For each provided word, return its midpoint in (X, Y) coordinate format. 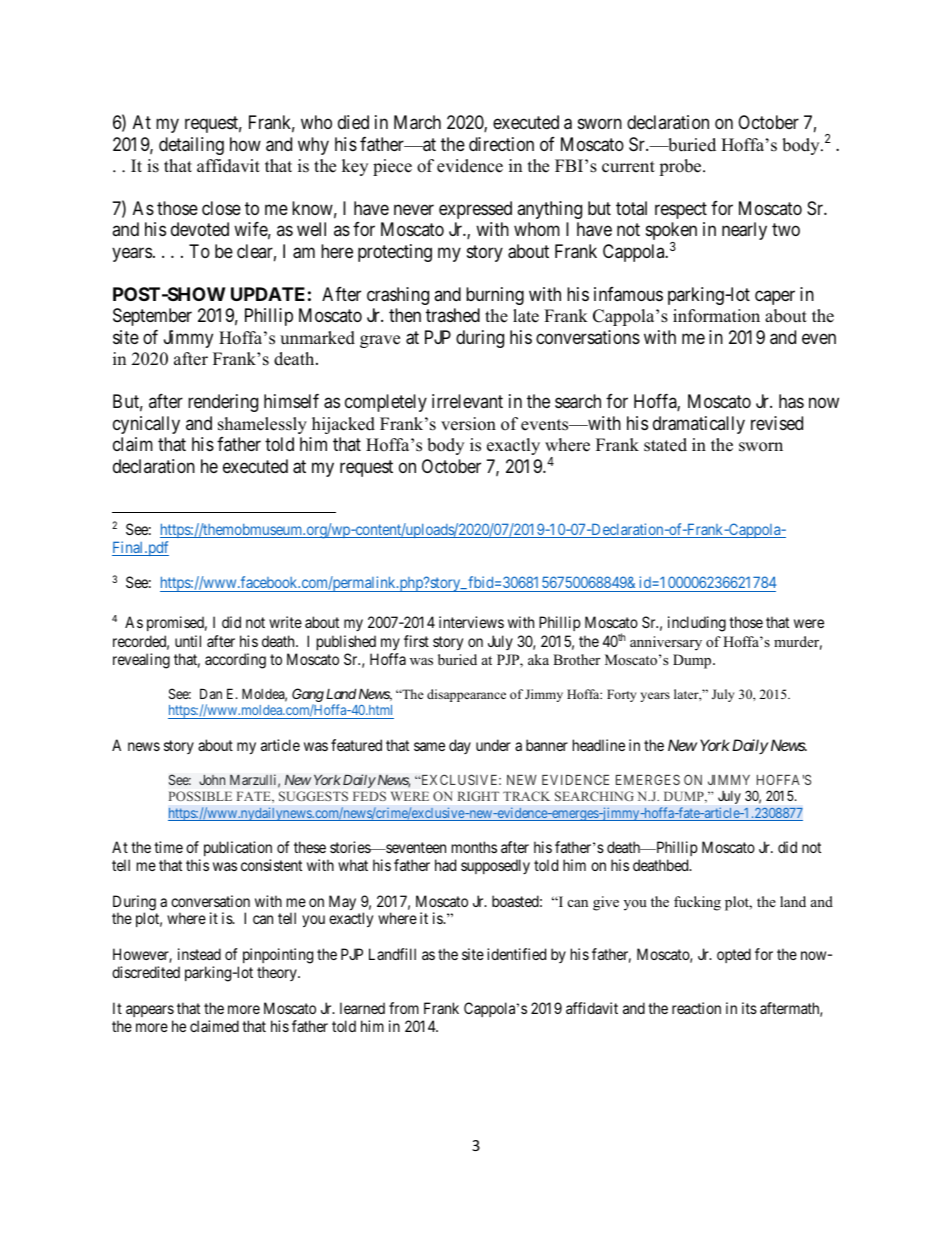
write (285, 622)
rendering (223, 403)
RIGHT (478, 796)
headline (599, 745)
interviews (471, 622)
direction (501, 144)
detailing (191, 146)
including (697, 624)
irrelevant (467, 401)
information (716, 316)
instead (199, 954)
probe (681, 167)
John (212, 779)
